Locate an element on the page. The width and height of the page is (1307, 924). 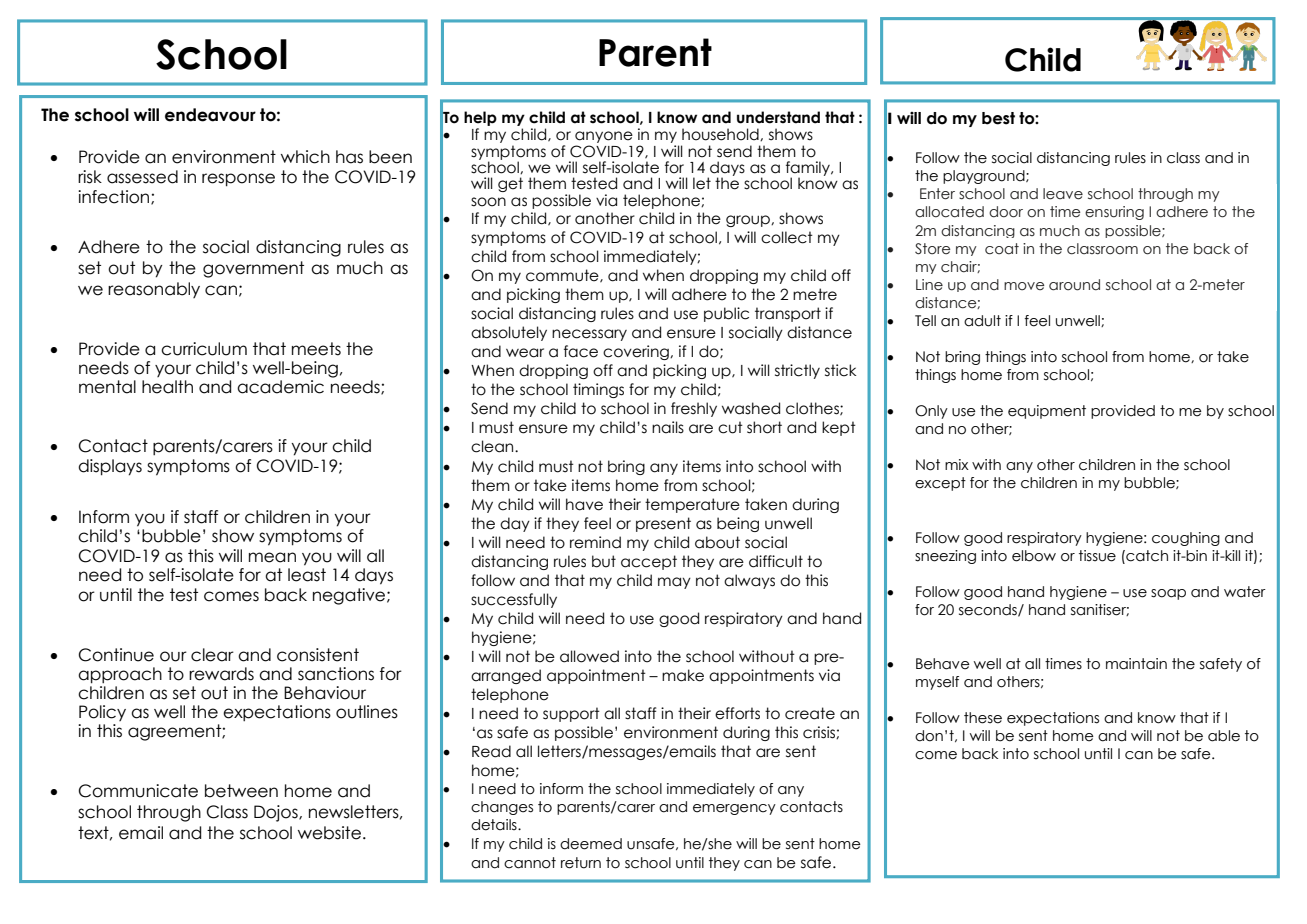
website is located at coordinates (329, 833).
